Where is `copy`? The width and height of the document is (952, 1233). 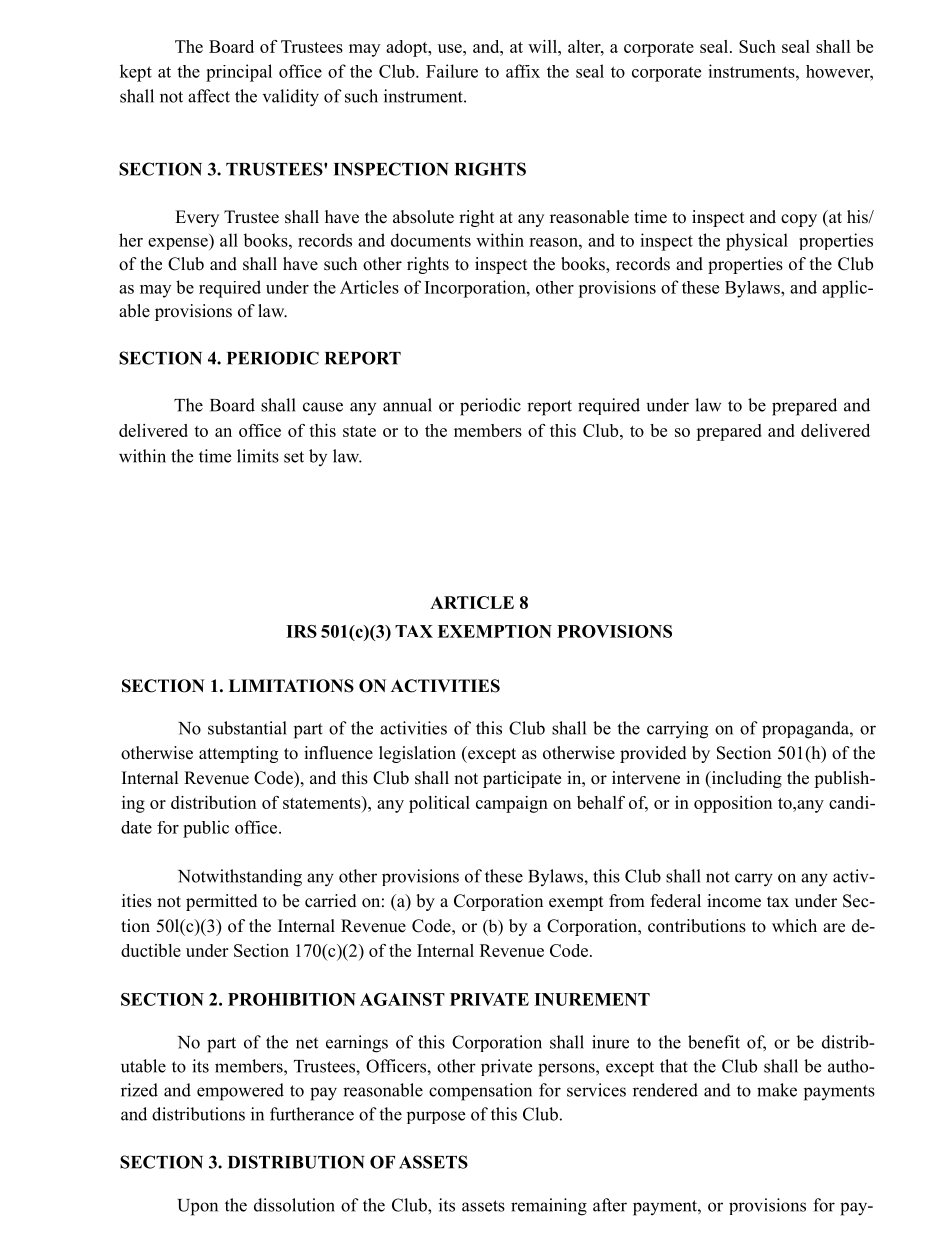 copy is located at coordinates (799, 220).
